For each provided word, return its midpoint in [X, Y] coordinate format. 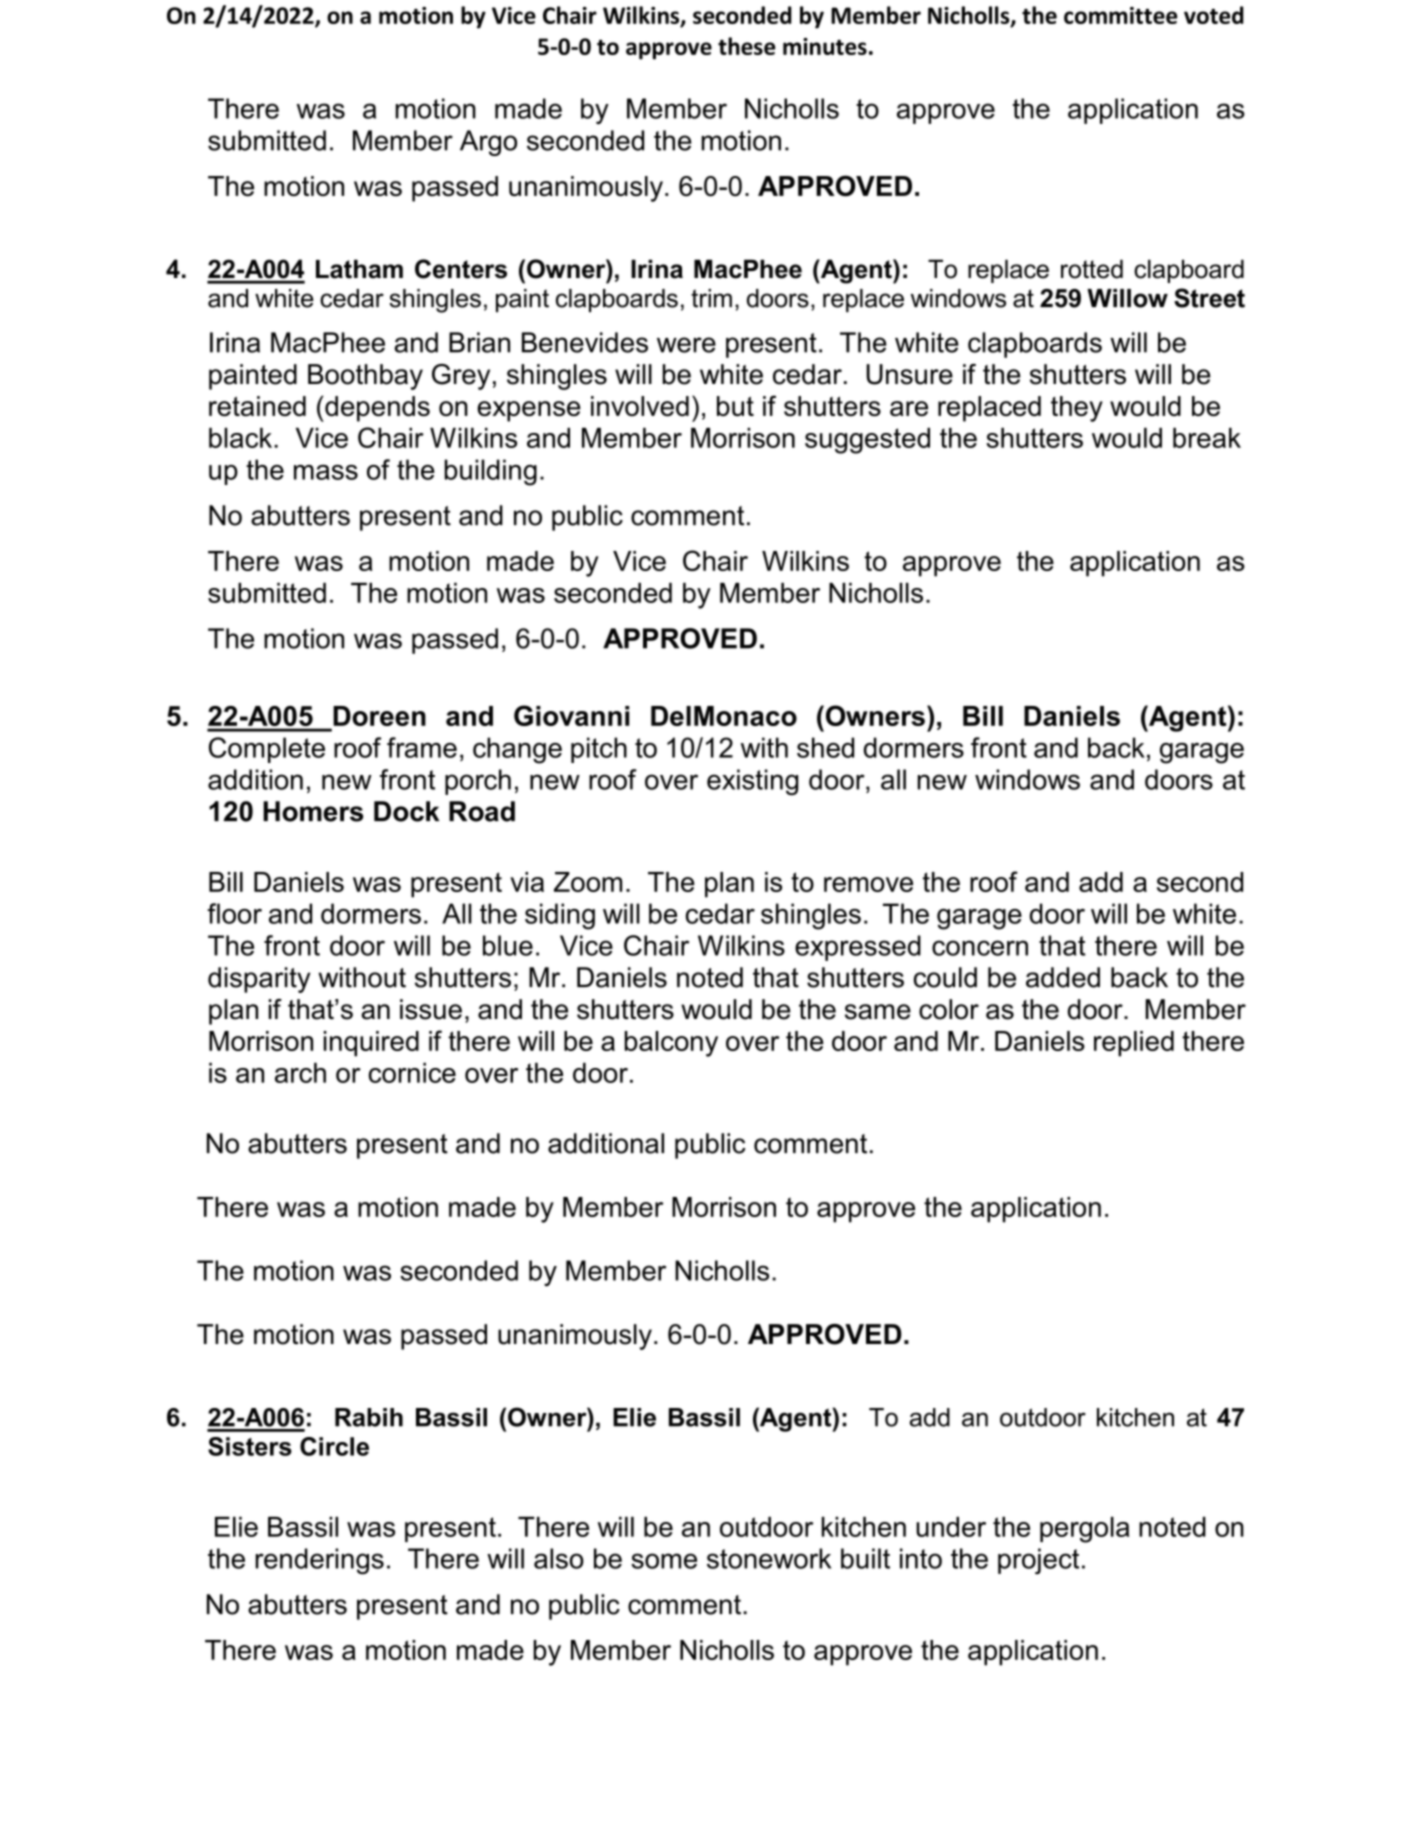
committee [1120, 15]
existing [752, 782]
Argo [488, 143]
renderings [319, 1561]
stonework [769, 1558]
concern [980, 948]
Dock [406, 811]
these [746, 46]
